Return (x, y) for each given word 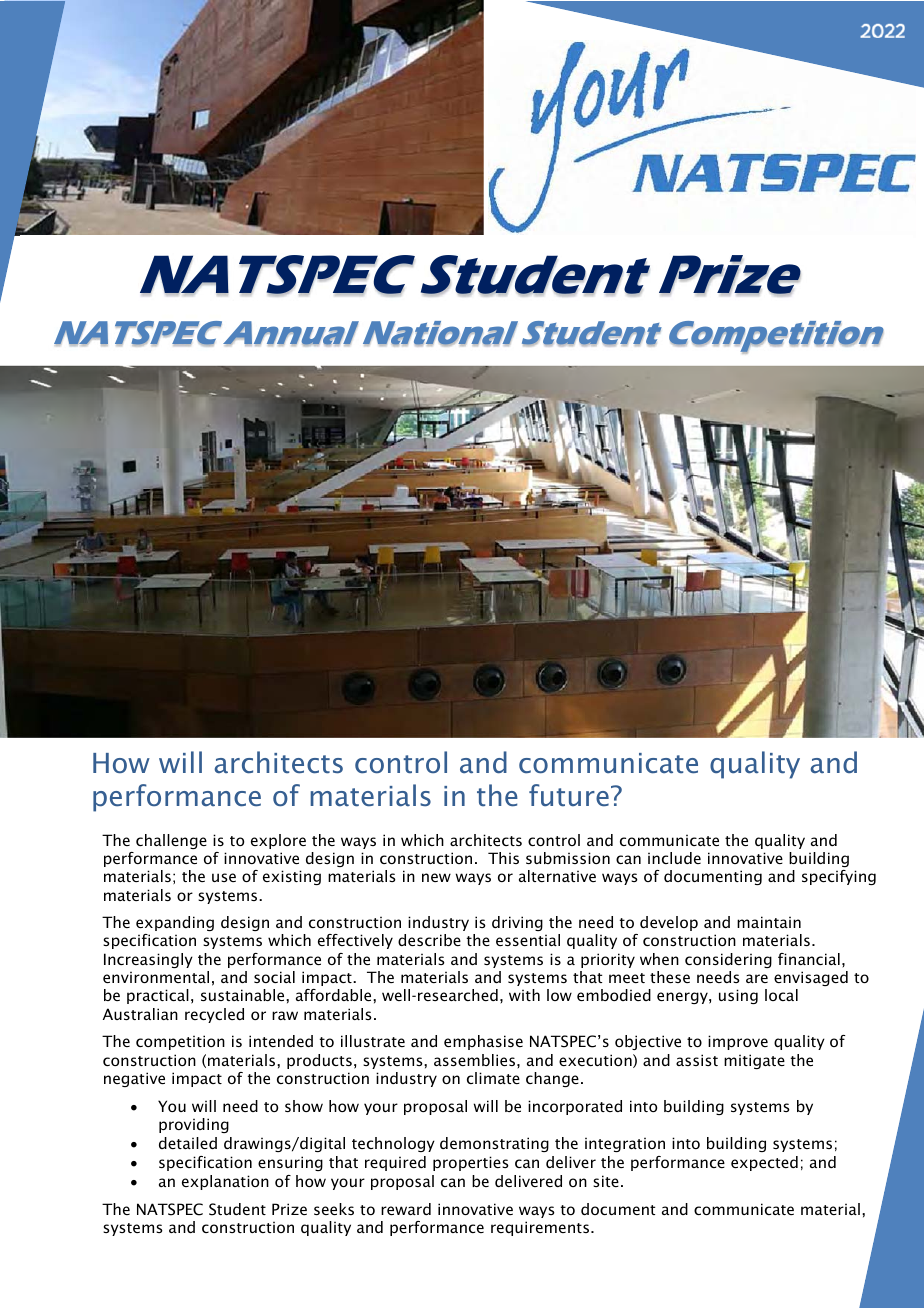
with (524, 995)
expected (764, 1163)
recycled (214, 1015)
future (569, 795)
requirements (540, 1228)
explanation (225, 1182)
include (674, 858)
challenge (171, 841)
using (738, 996)
